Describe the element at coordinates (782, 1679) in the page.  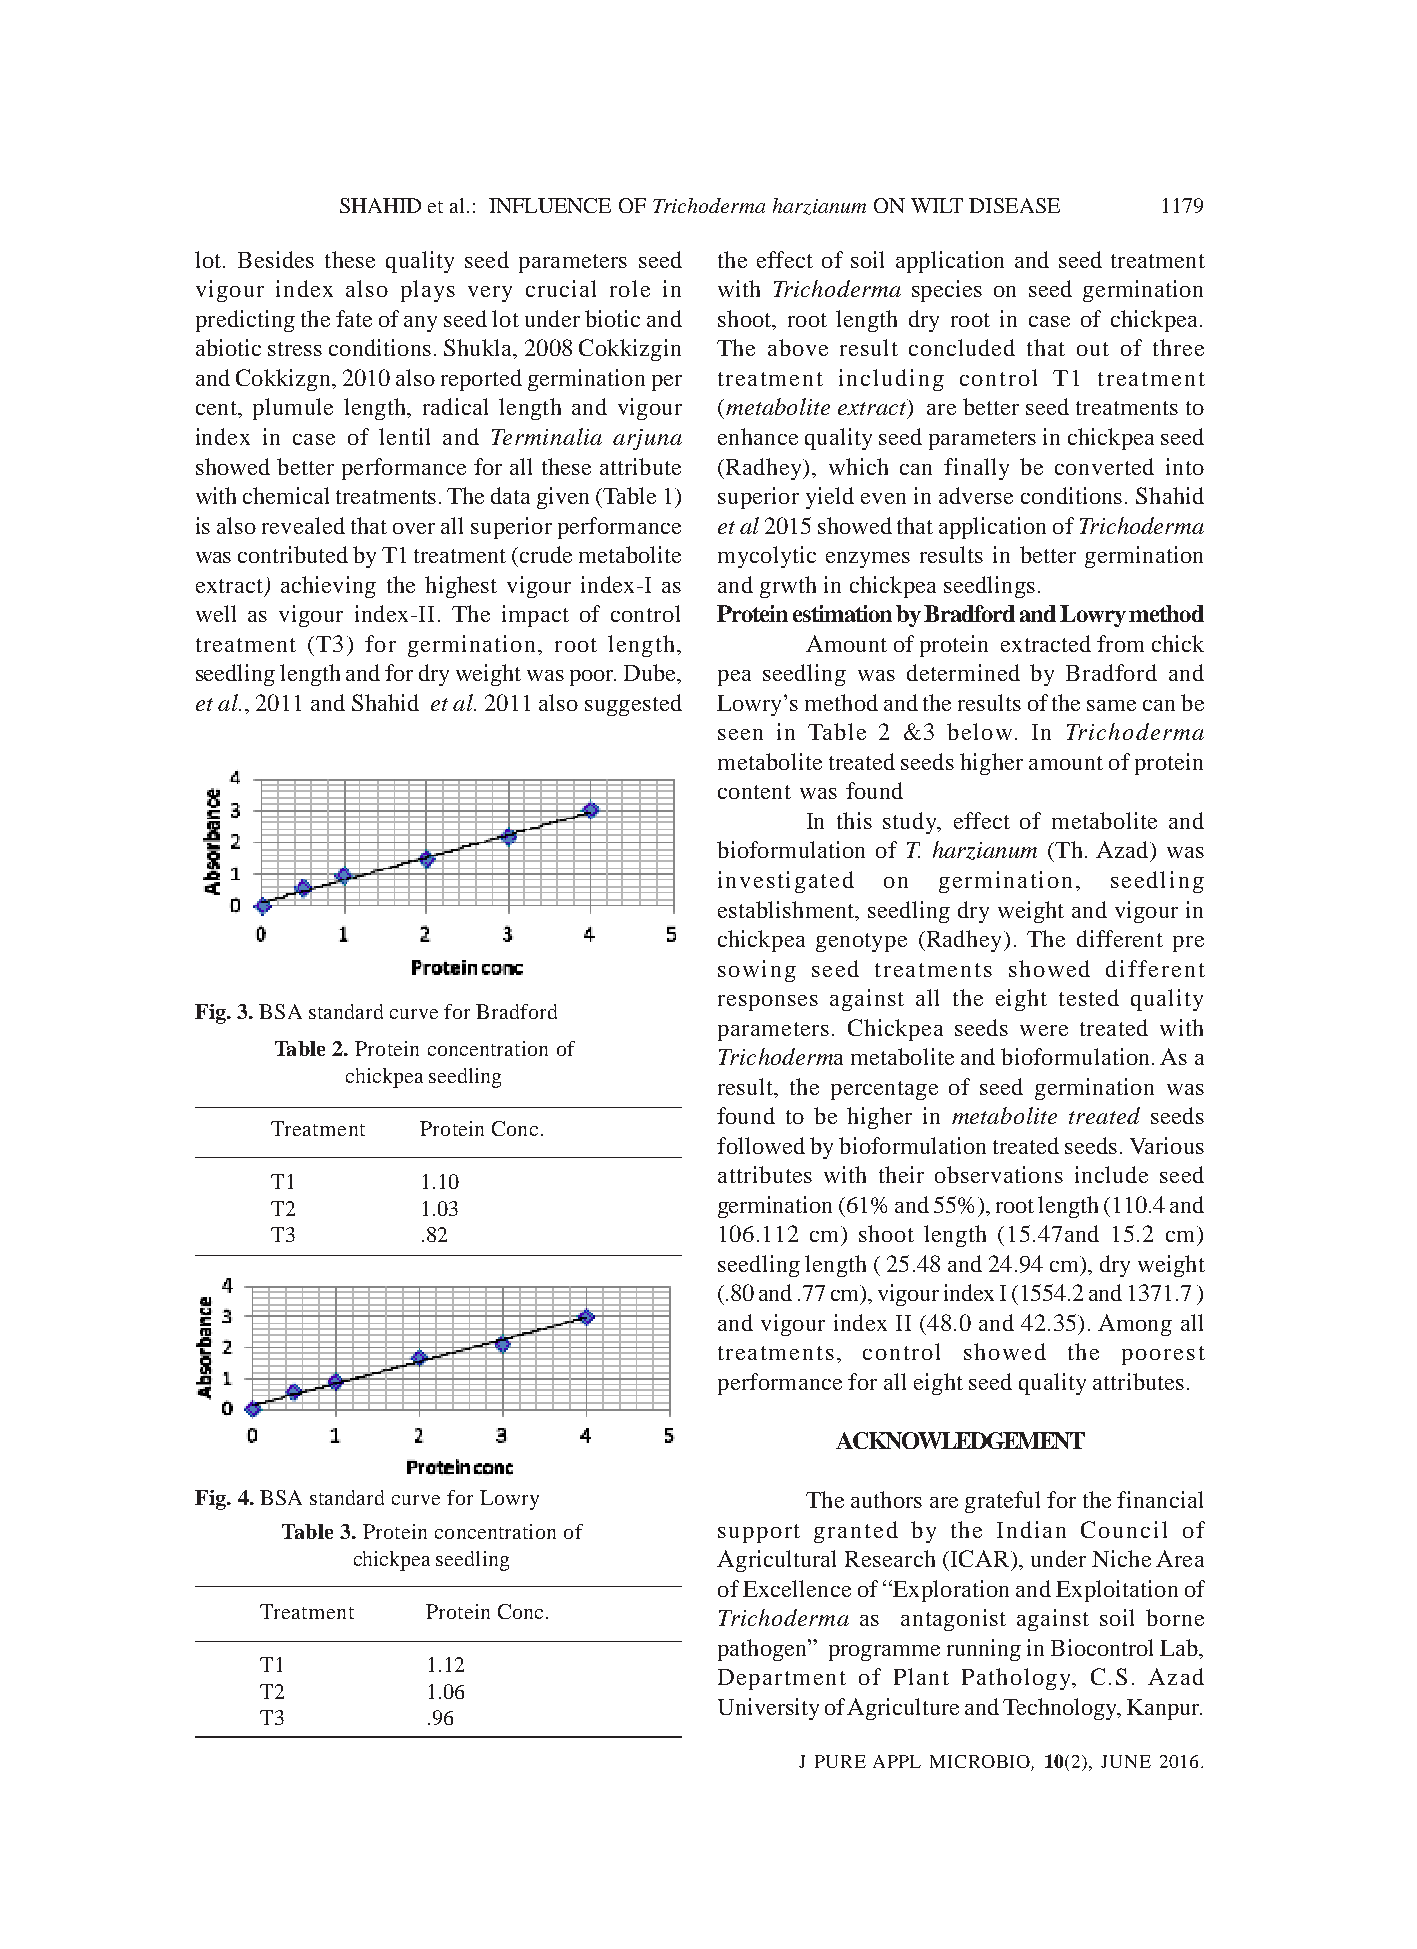
I see `Department` at that location.
